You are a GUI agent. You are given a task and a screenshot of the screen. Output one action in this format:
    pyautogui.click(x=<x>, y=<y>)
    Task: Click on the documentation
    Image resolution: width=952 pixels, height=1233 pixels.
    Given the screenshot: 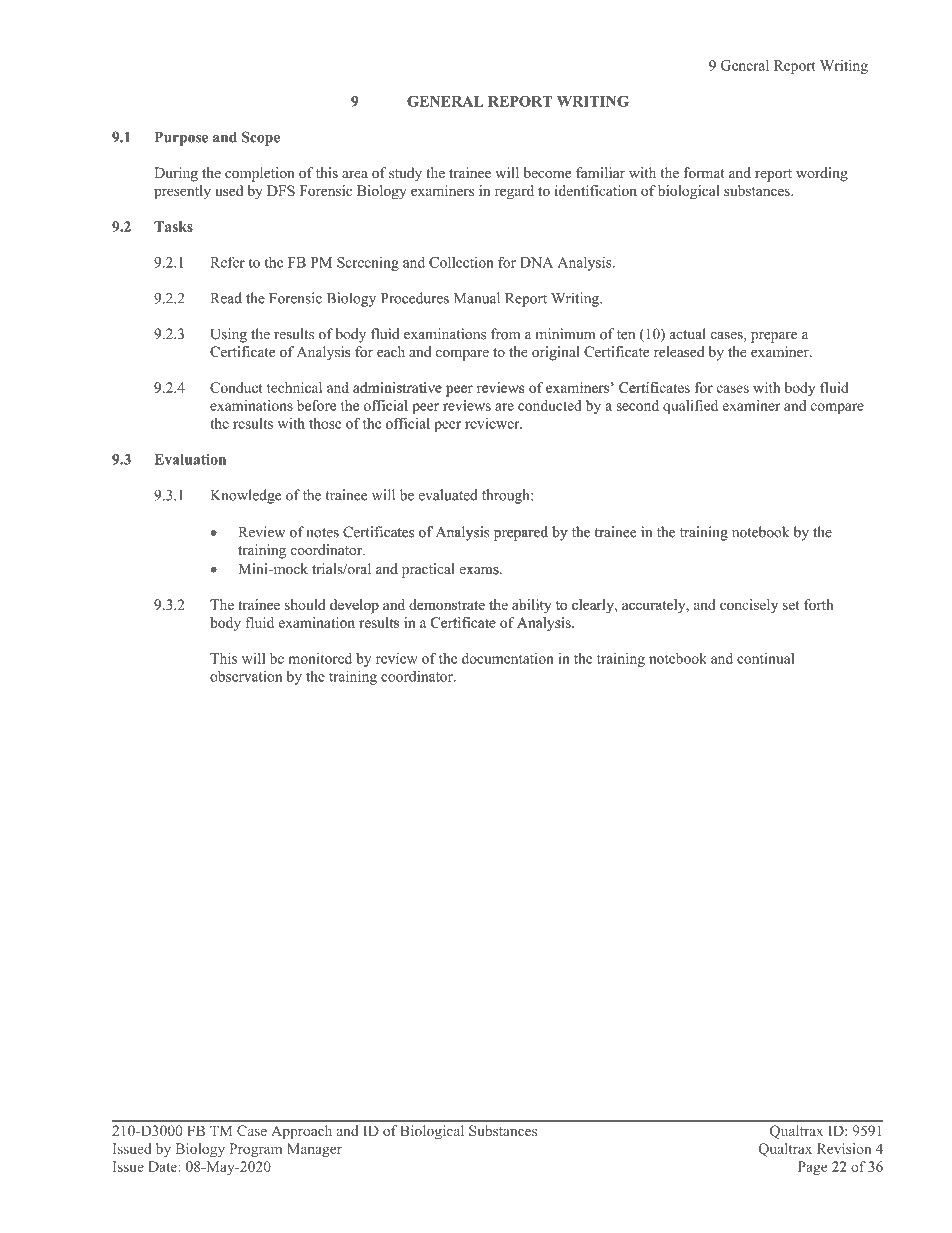 What is the action you would take?
    pyautogui.click(x=508, y=658)
